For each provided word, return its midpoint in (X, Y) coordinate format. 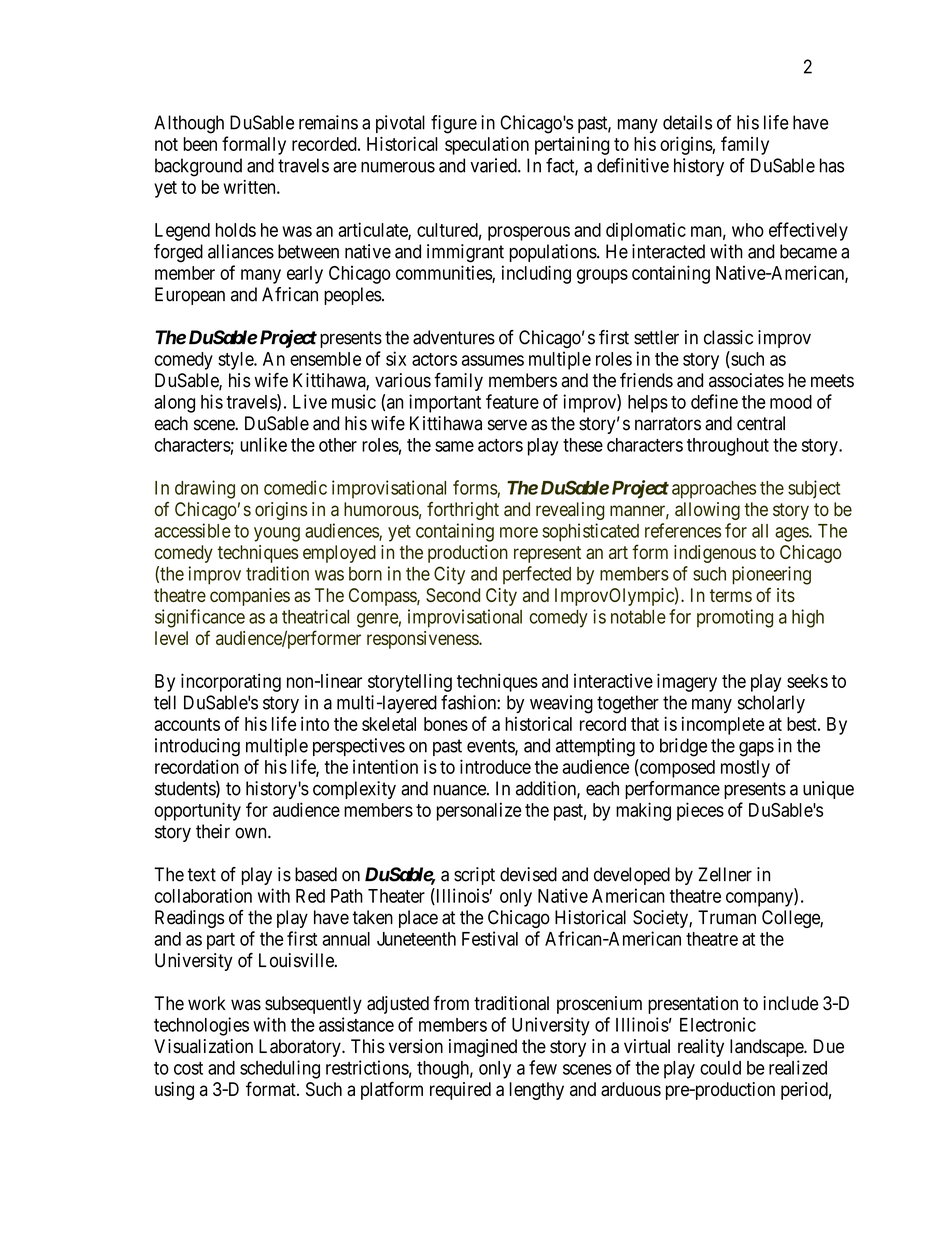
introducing (197, 747)
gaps (756, 749)
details (687, 122)
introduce (495, 766)
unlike (264, 444)
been (200, 144)
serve (507, 425)
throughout (728, 447)
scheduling (280, 1069)
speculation (487, 145)
